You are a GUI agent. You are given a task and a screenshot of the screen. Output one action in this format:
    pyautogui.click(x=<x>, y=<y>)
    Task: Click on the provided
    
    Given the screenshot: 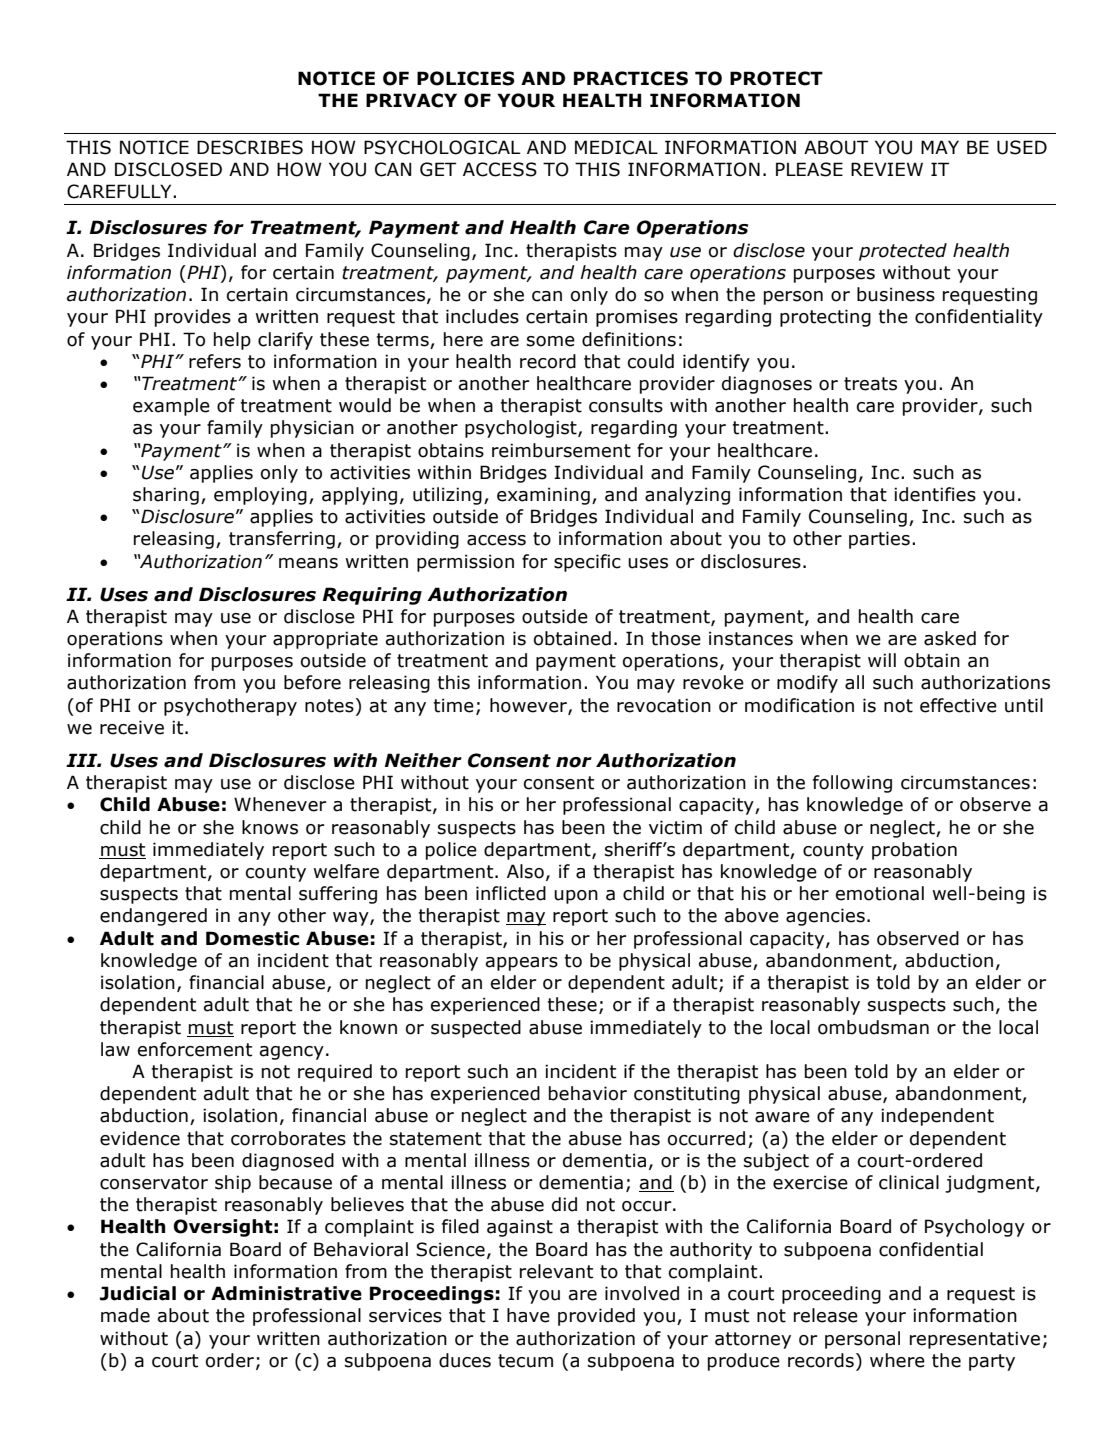 What is the action you would take?
    pyautogui.click(x=596, y=1317)
